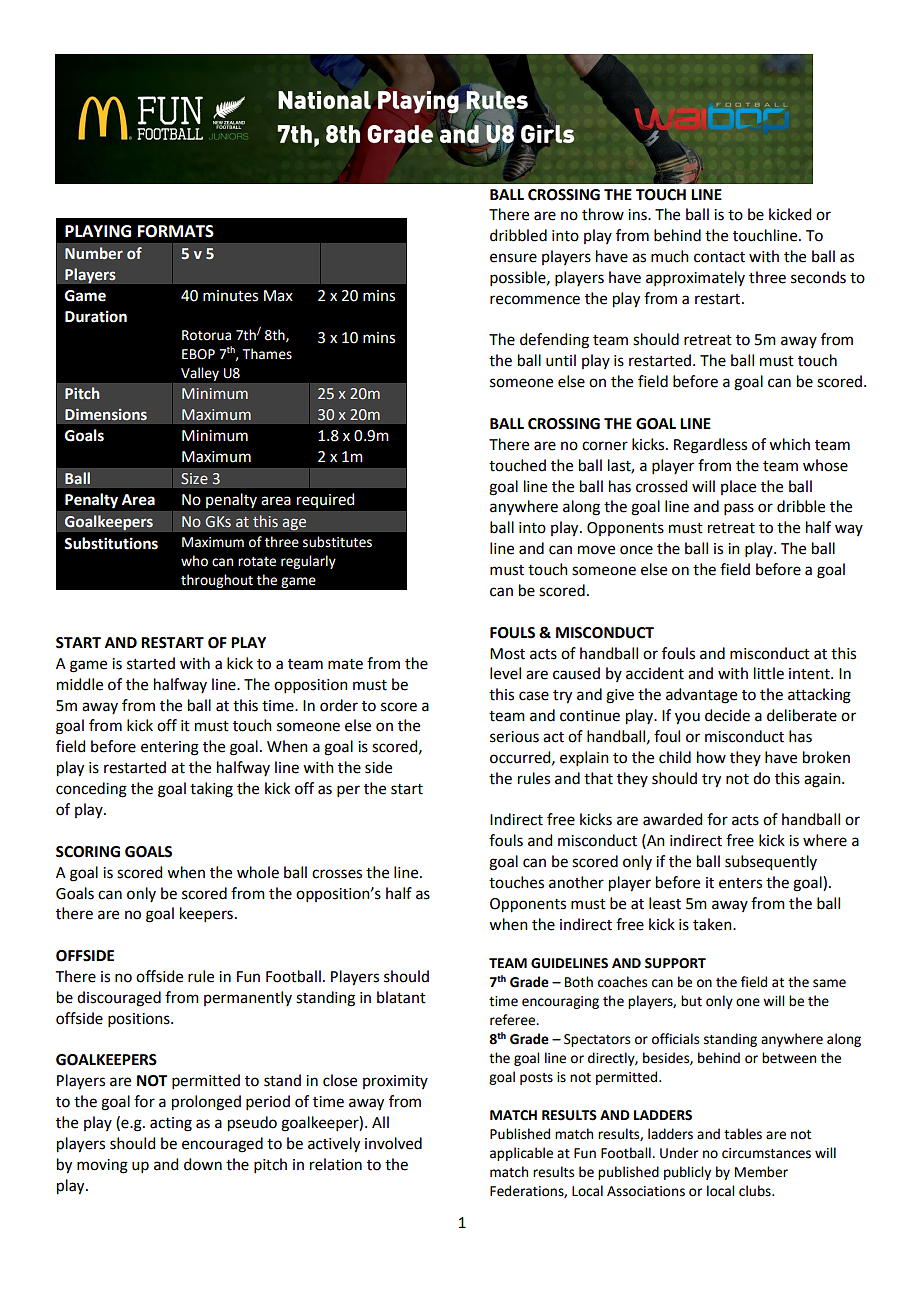  Describe the element at coordinates (176, 231) in the page. I see `FORMATS` at that location.
